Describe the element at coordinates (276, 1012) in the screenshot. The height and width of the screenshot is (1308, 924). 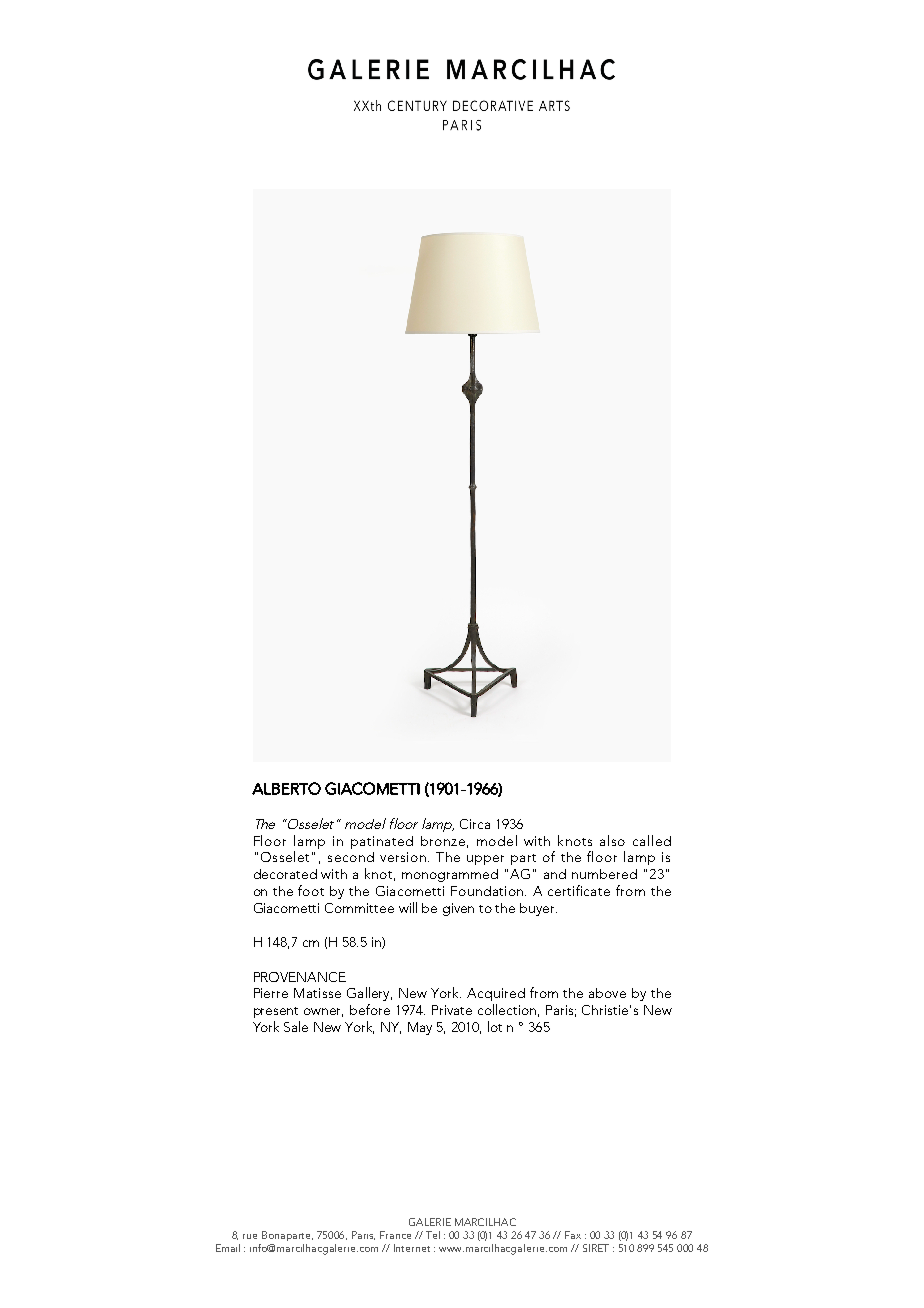
I see `present` at that location.
